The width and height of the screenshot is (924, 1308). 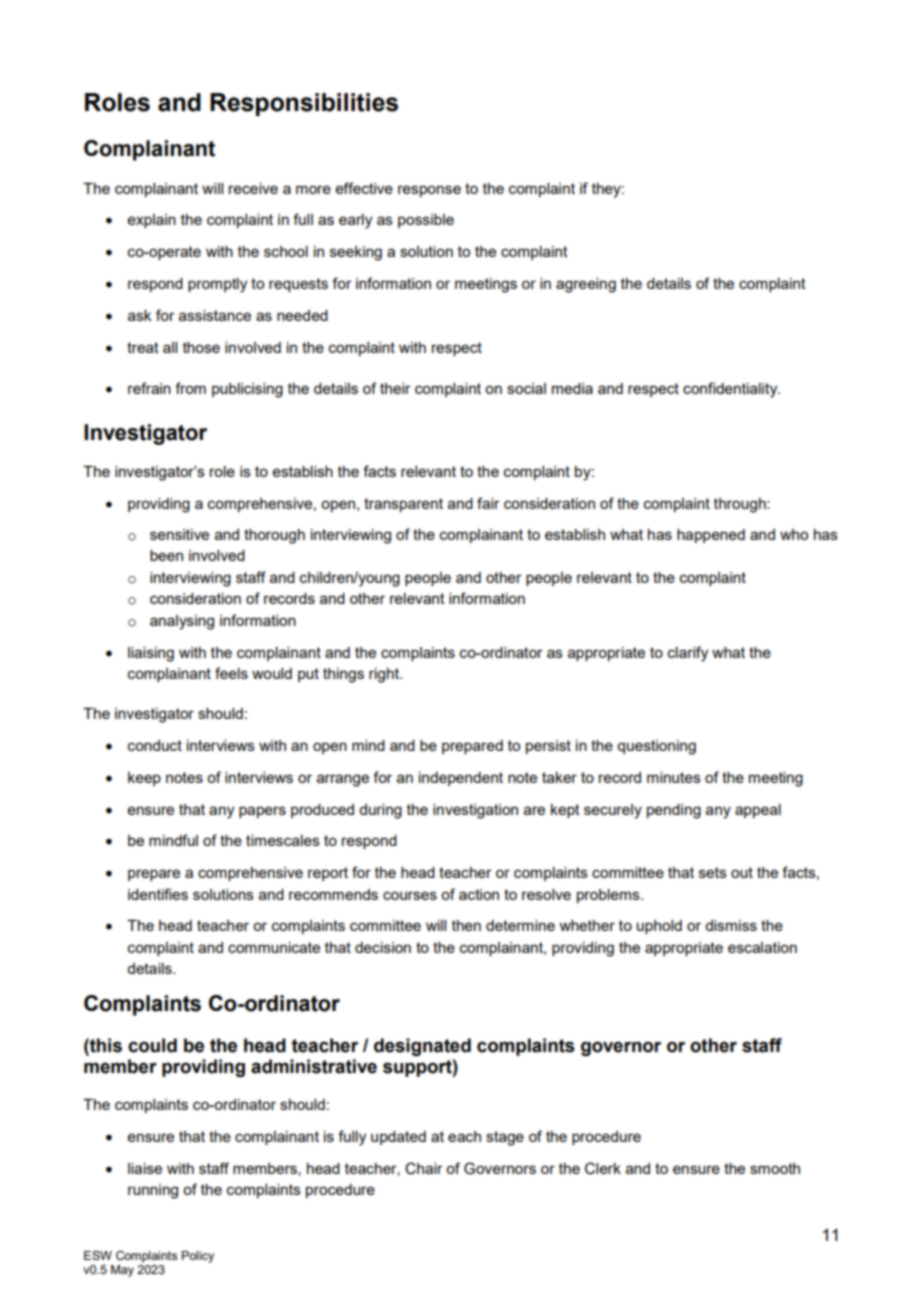 I want to click on receive, so click(x=253, y=188).
